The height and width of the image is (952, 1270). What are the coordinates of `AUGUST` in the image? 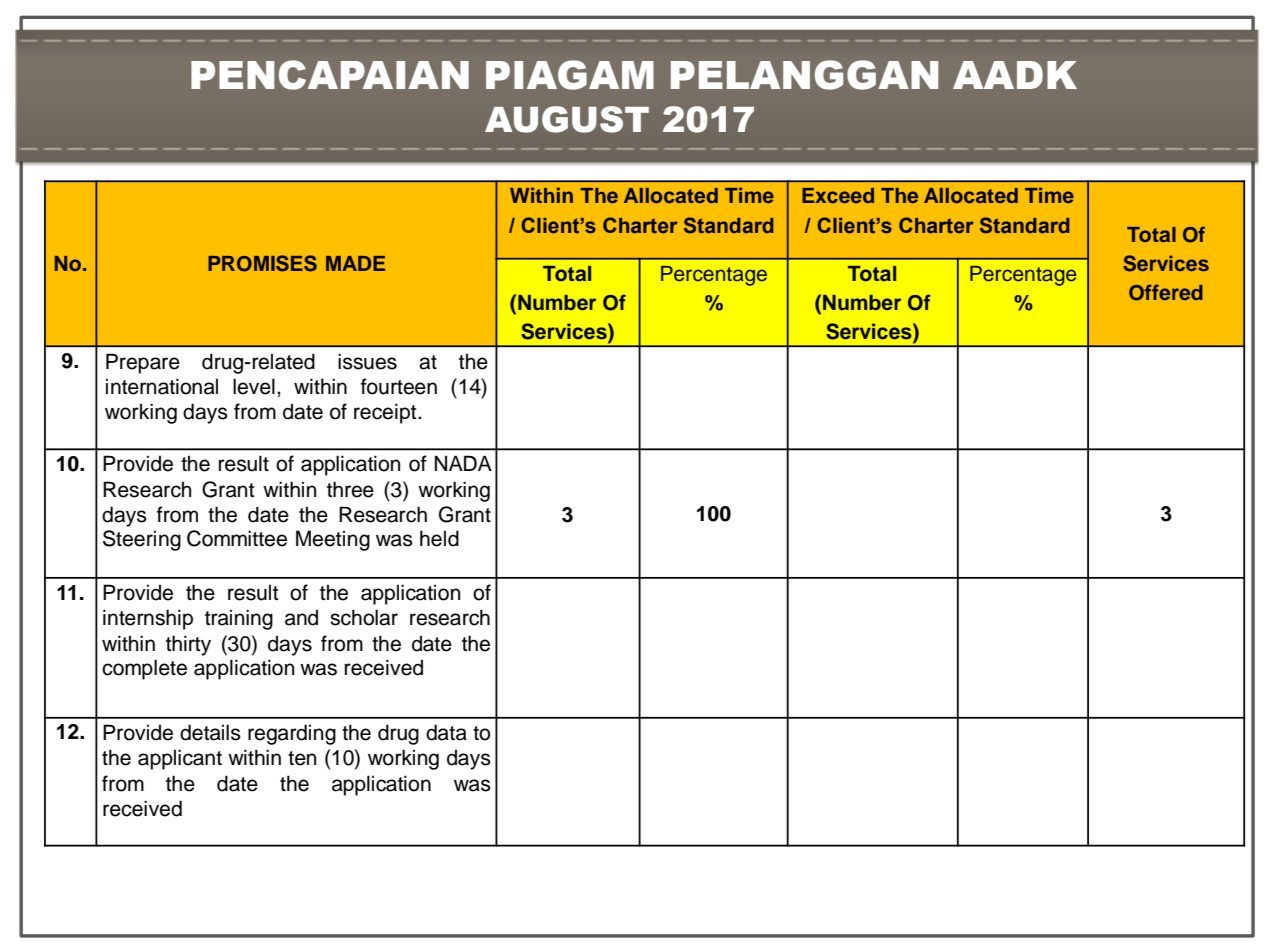 It's located at (567, 119).
